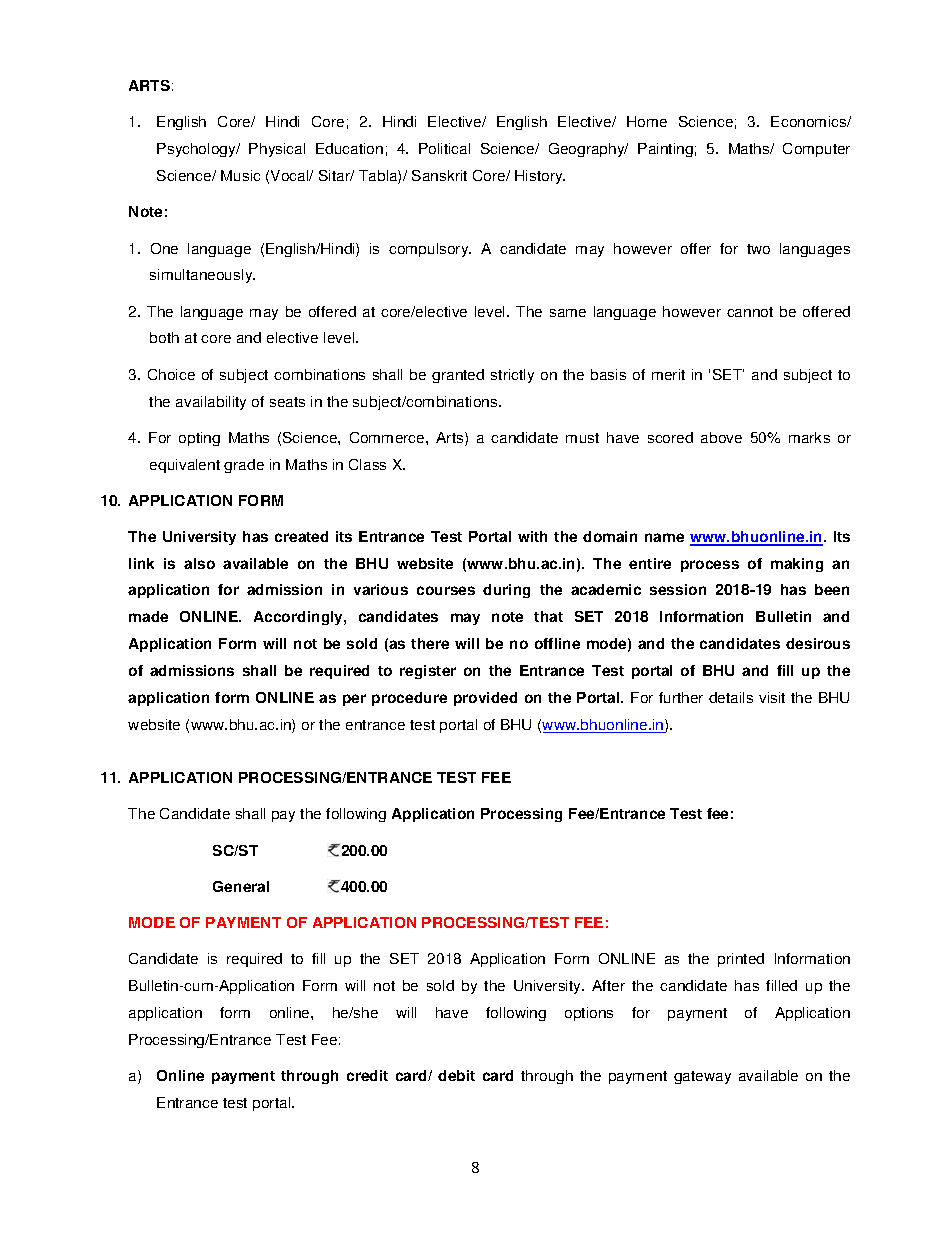 The image size is (952, 1233). I want to click on Computer, so click(816, 150).
